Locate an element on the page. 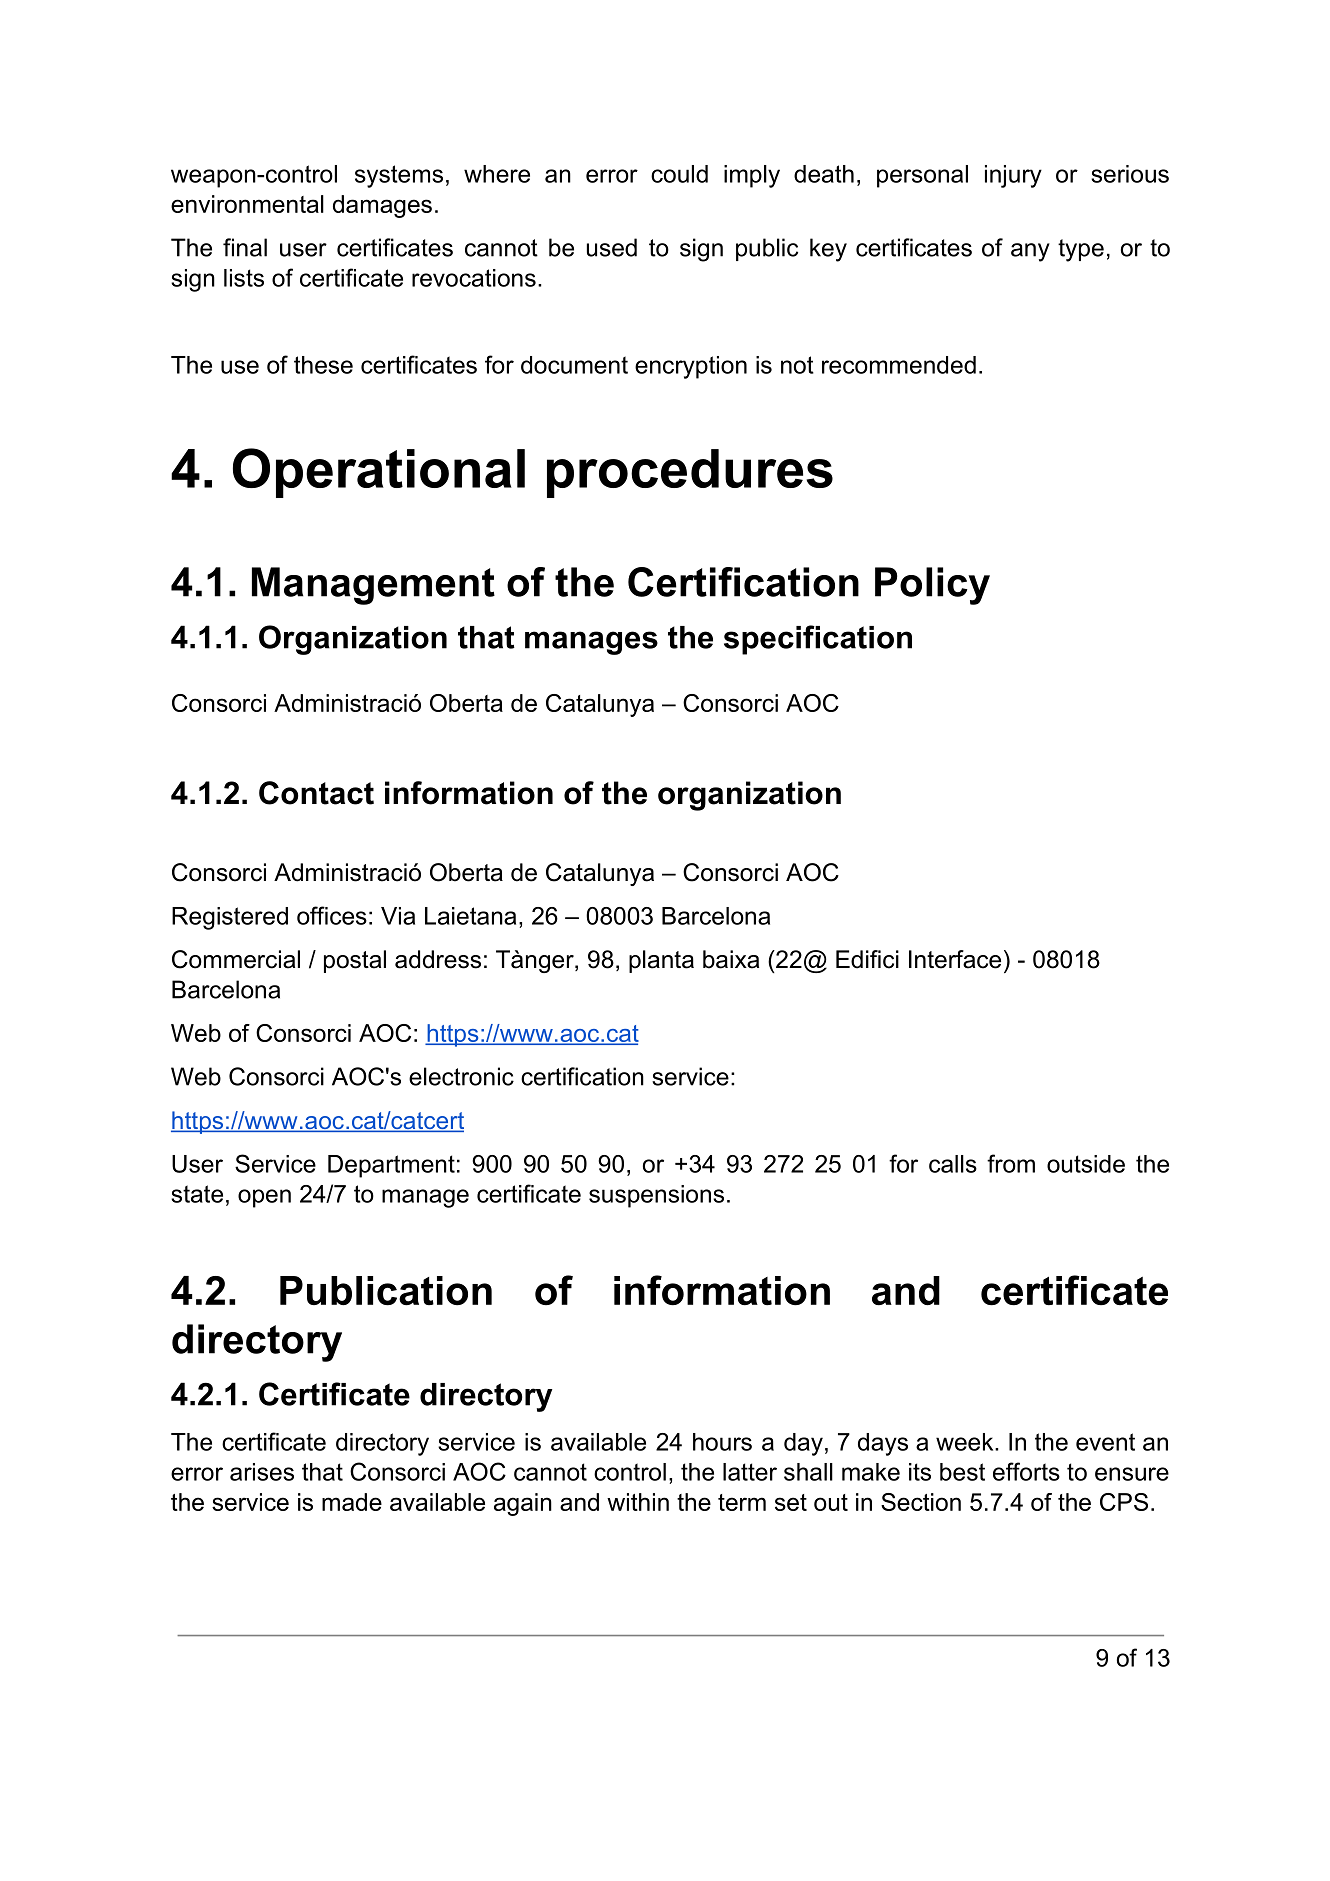 The image size is (1330, 1881). arises is located at coordinates (262, 1472).
